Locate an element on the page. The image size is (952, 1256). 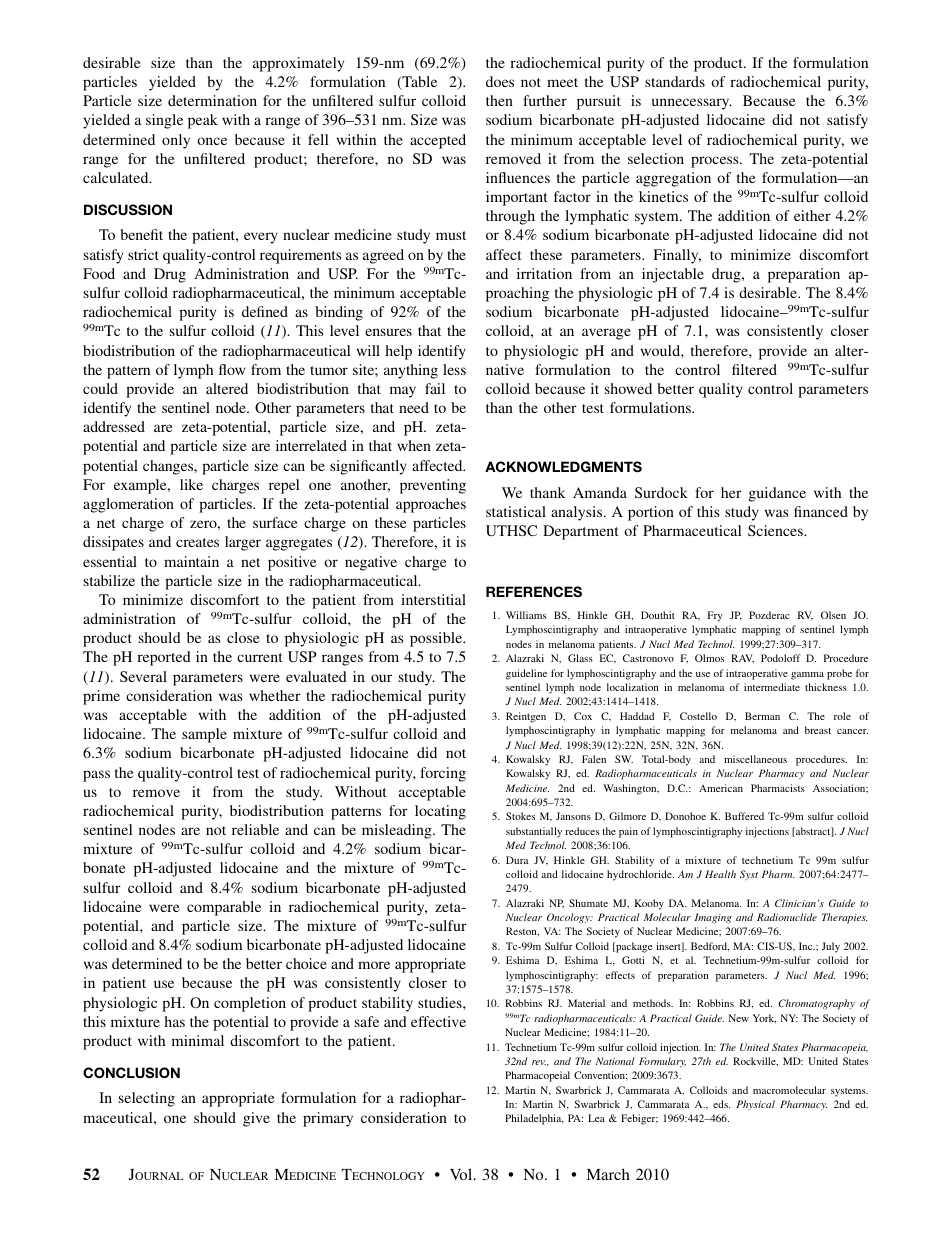
selecting is located at coordinates (147, 1099).
